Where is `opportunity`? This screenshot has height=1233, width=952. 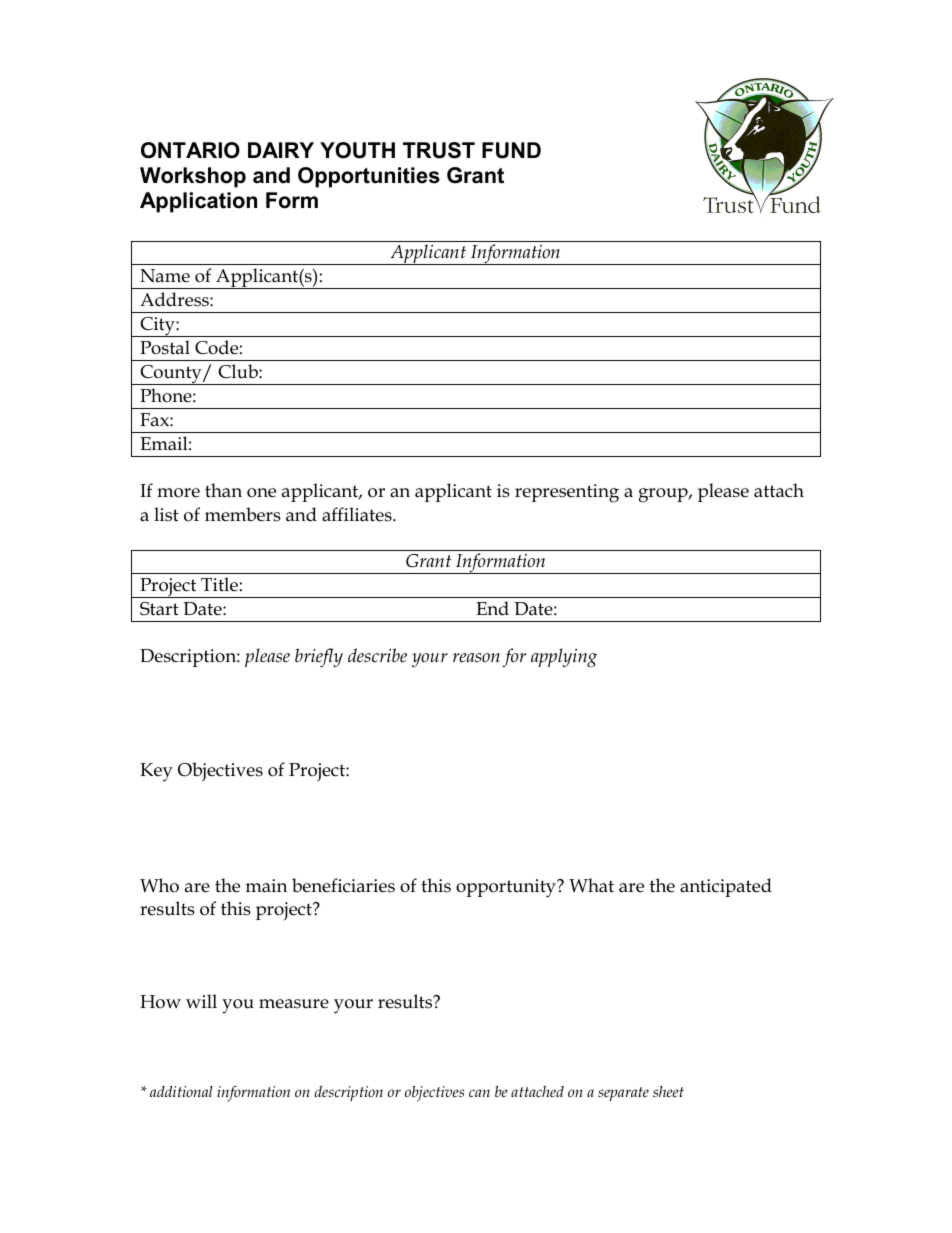
opportunity is located at coordinates (507, 888).
